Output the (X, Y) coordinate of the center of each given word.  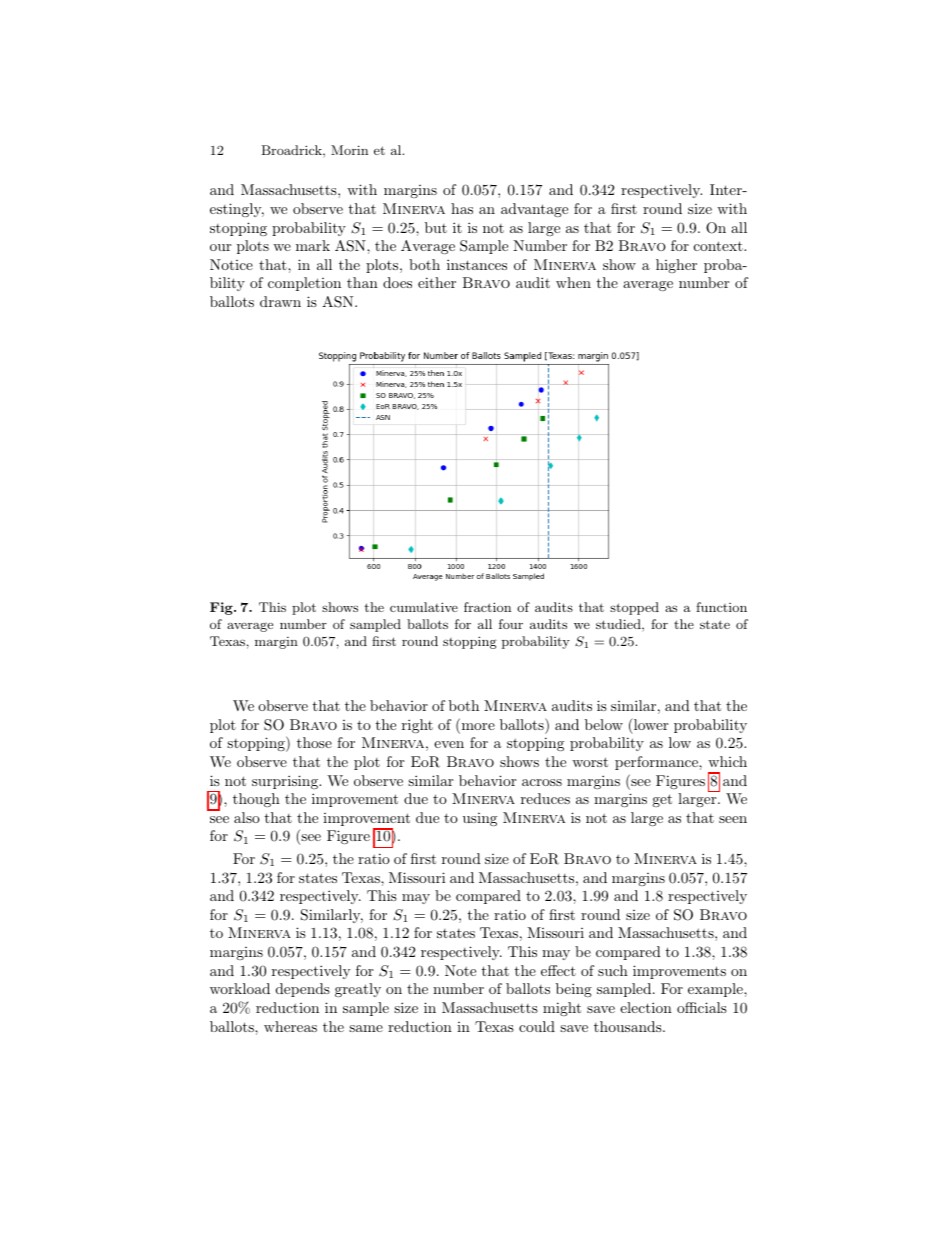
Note (460, 970)
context (719, 246)
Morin (349, 150)
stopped (634, 608)
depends (303, 990)
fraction (487, 607)
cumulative (424, 607)
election (646, 1007)
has (462, 208)
